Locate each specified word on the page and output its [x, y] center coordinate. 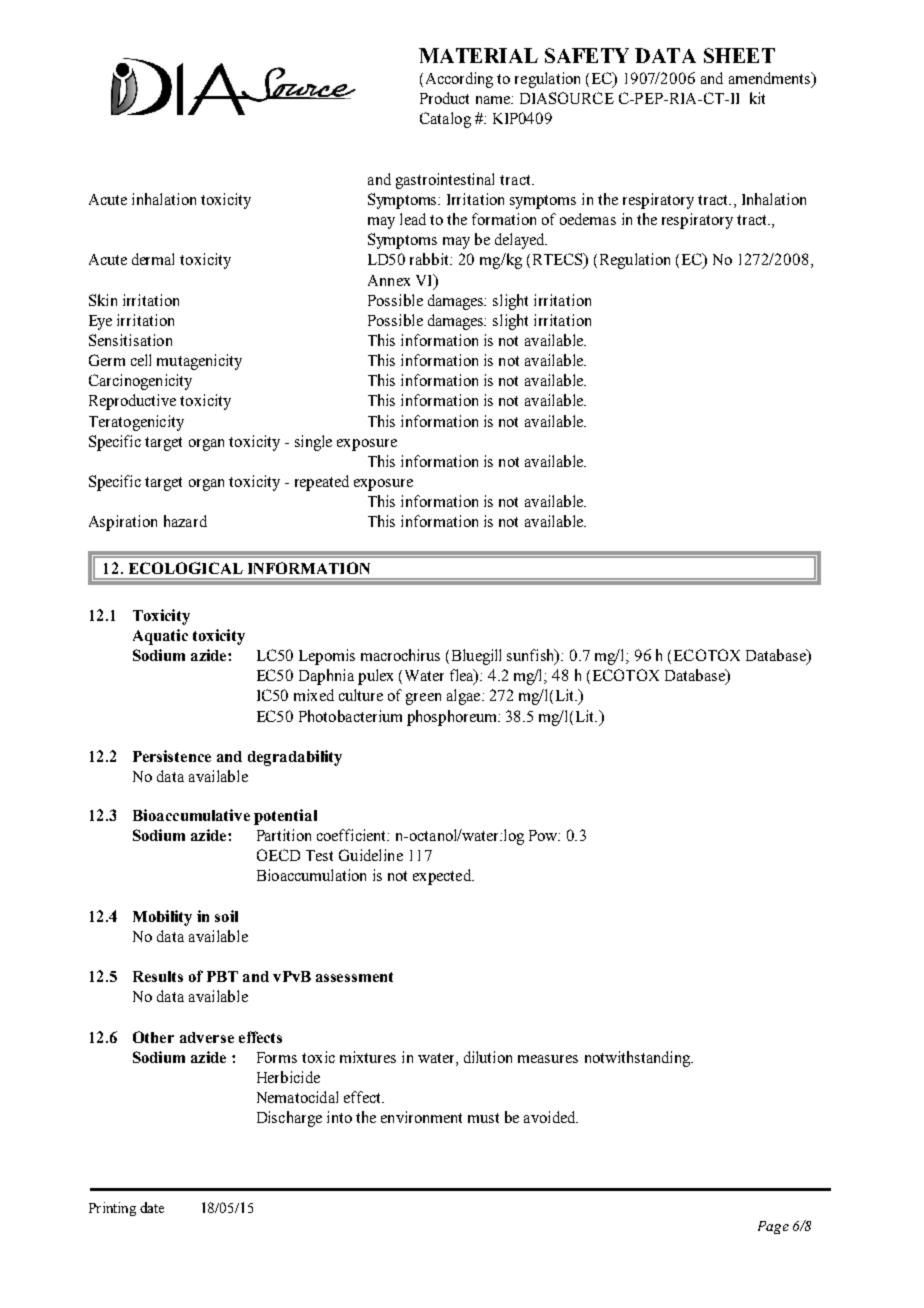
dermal [153, 259]
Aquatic [160, 637]
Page [773, 1227]
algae [465, 697]
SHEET [739, 55]
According [457, 80]
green [423, 699]
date [152, 1207]
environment [421, 1117]
